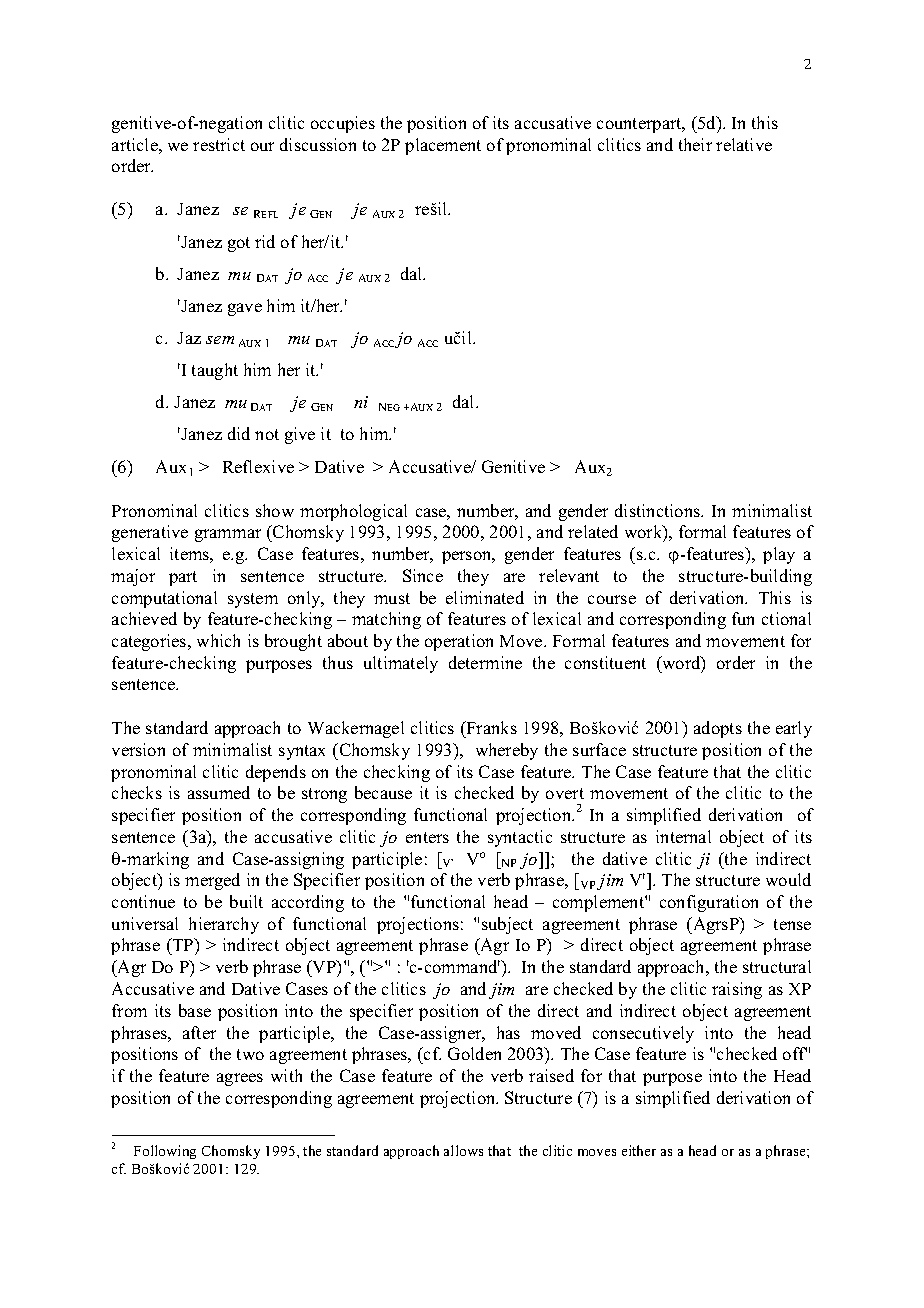 This screenshot has width=924, height=1308. I want to click on morphological, so click(353, 512).
